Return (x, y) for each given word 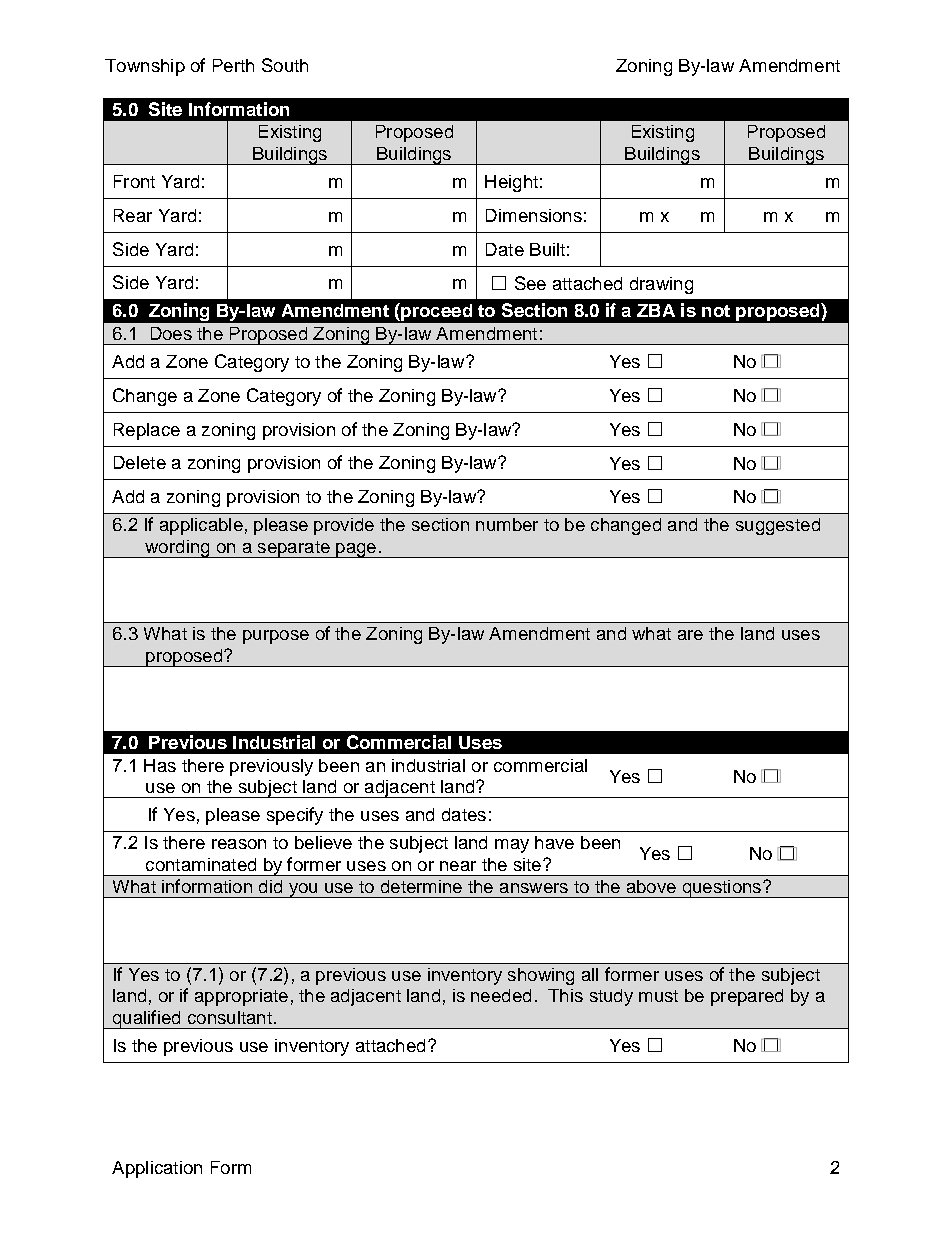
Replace (147, 431)
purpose (276, 637)
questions (722, 889)
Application (157, 1169)
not (716, 311)
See (530, 283)
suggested (778, 526)
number (507, 524)
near (458, 866)
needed (501, 995)
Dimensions (534, 215)
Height (511, 183)
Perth (233, 65)
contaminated (201, 864)
